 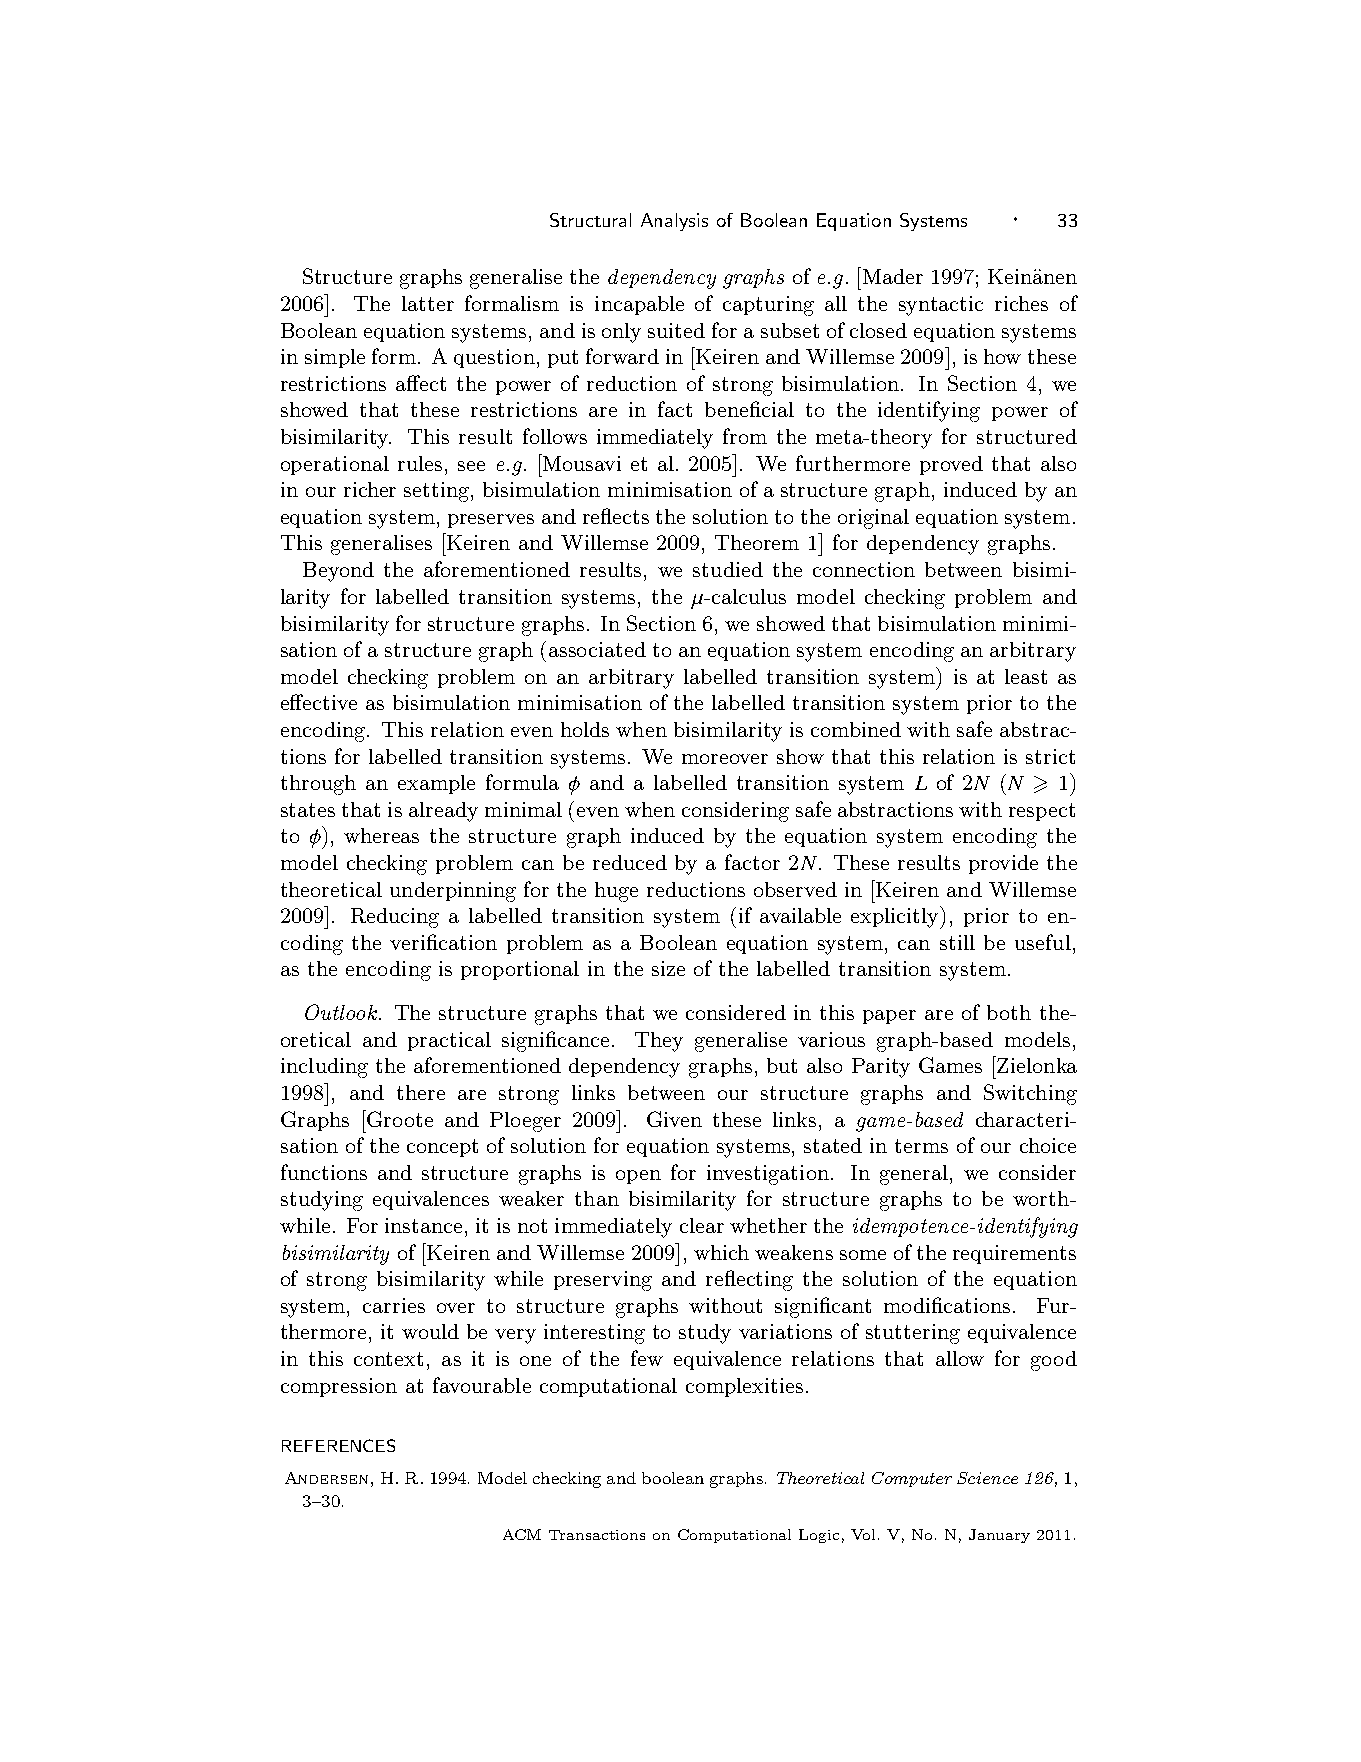 I want to click on Analysis, so click(x=674, y=222).
